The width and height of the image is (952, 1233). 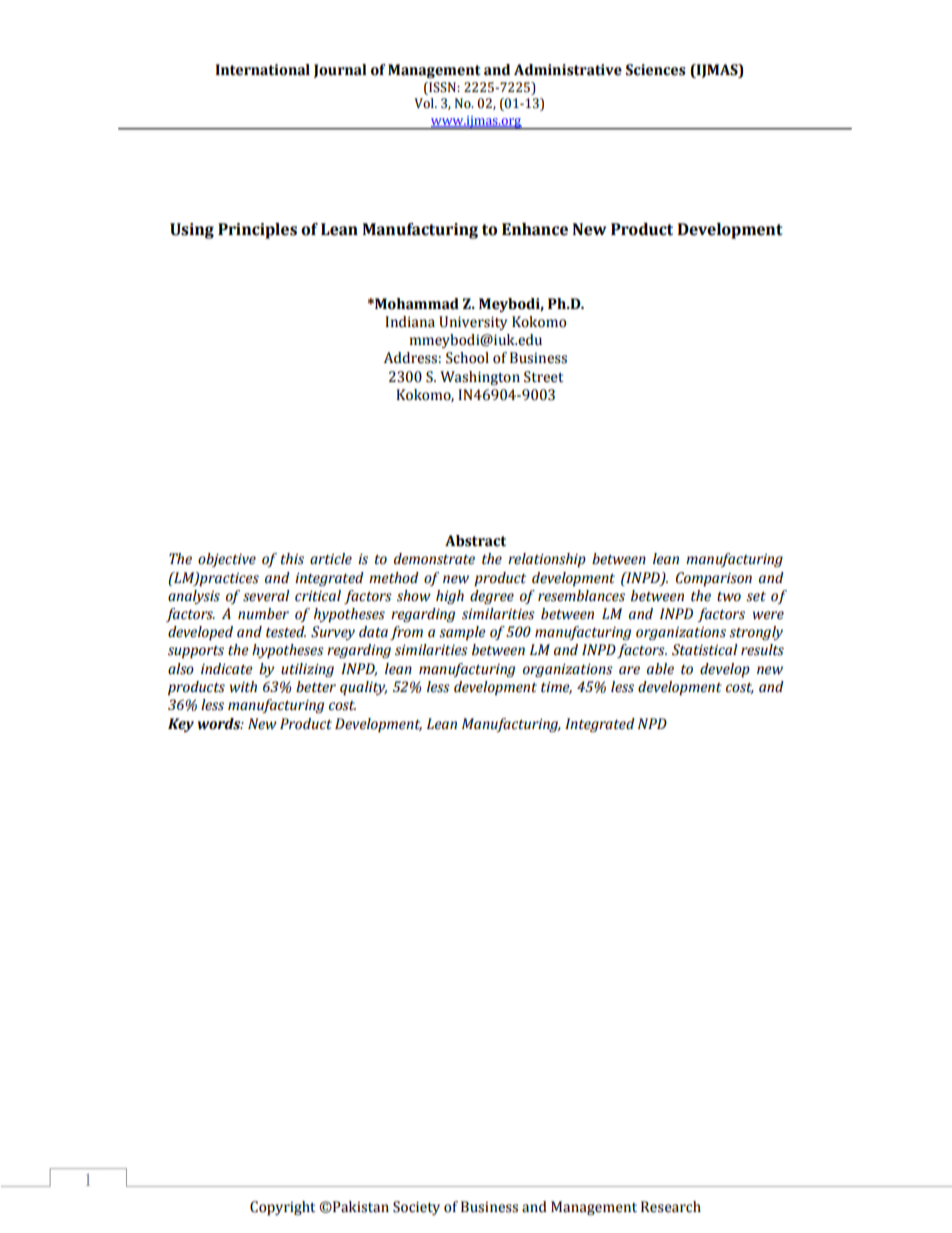 What do you see at coordinates (425, 103) in the image?
I see `Vol` at bounding box center [425, 103].
